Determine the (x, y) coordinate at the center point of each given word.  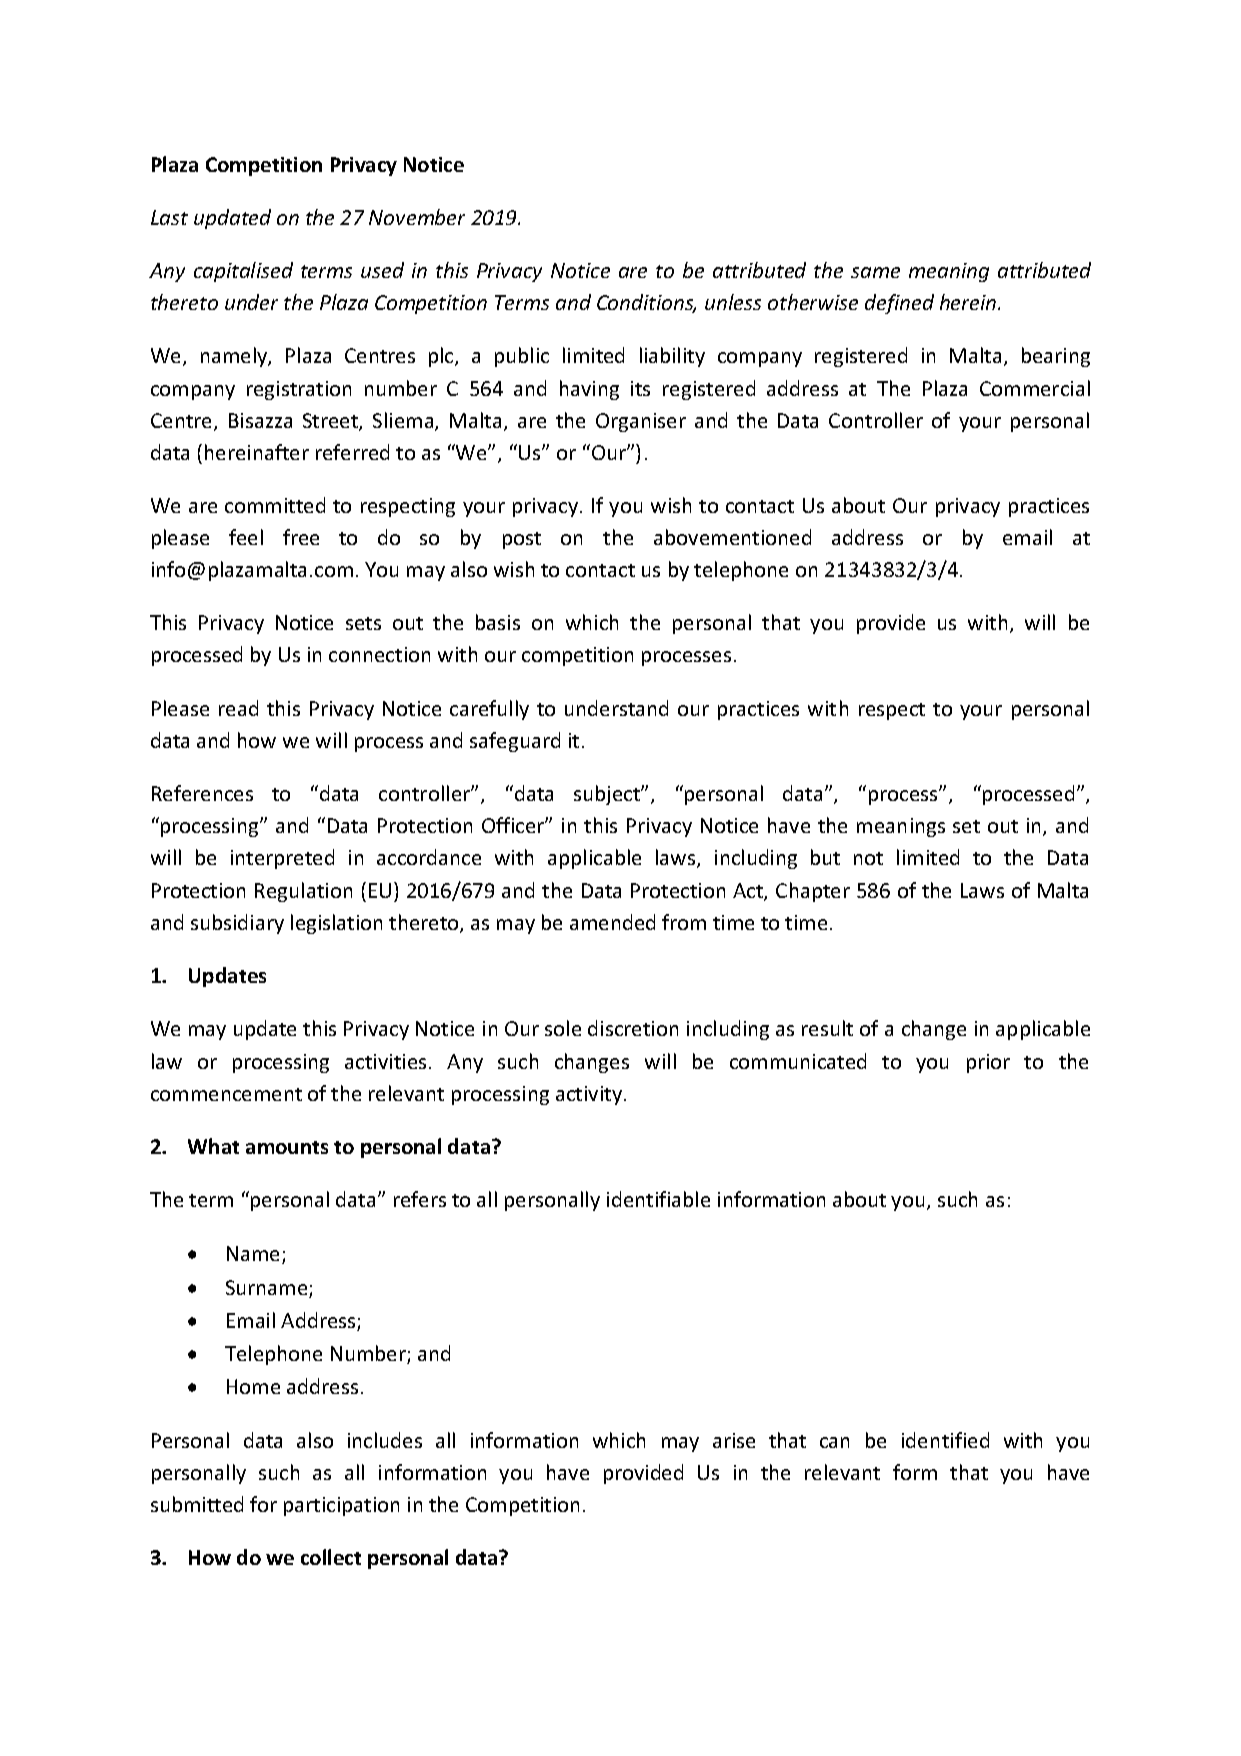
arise (734, 1440)
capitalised (243, 272)
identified (945, 1440)
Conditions (646, 303)
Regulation (303, 892)
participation (341, 1506)
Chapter (813, 892)
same (875, 272)
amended (612, 922)
